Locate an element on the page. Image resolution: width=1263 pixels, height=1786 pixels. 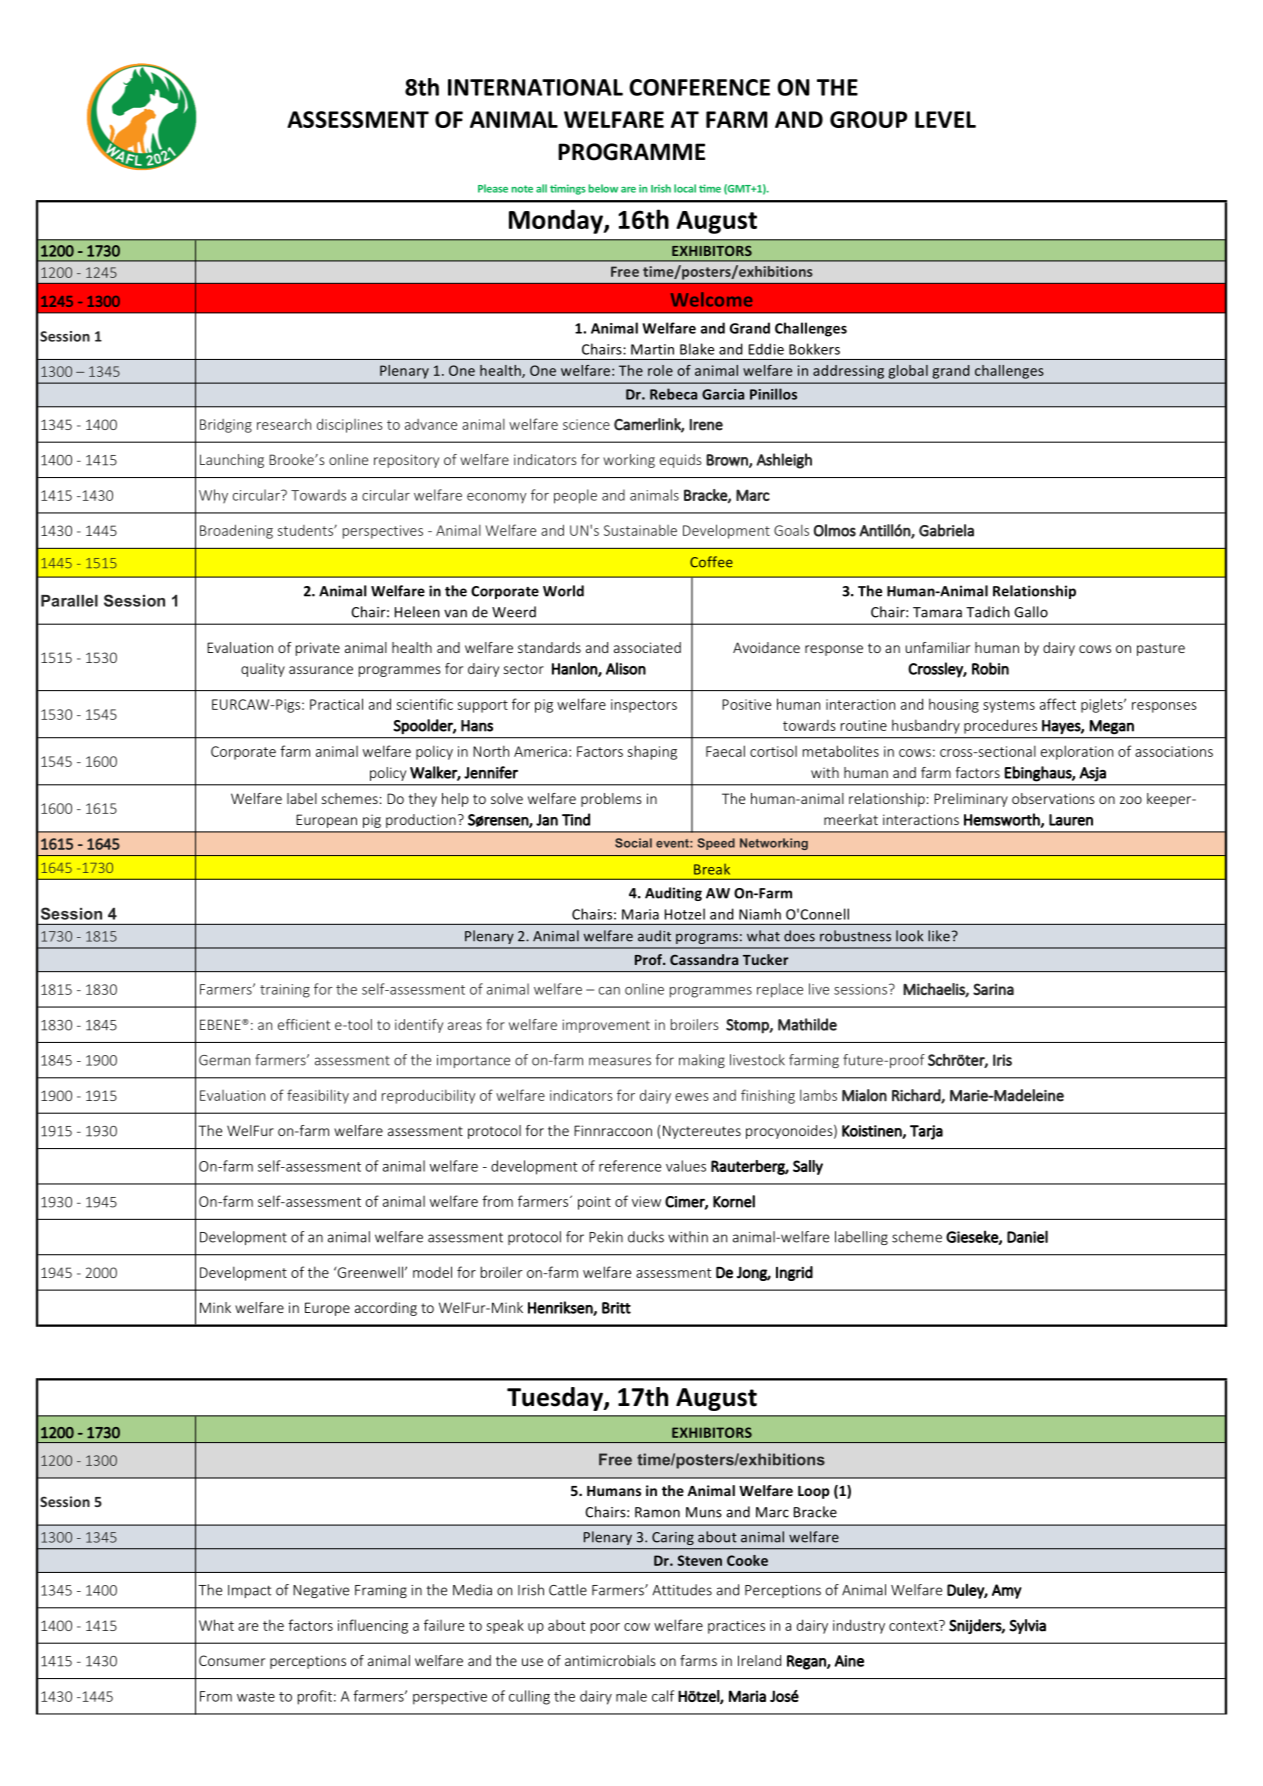
antimicrobials is located at coordinates (610, 1660).
